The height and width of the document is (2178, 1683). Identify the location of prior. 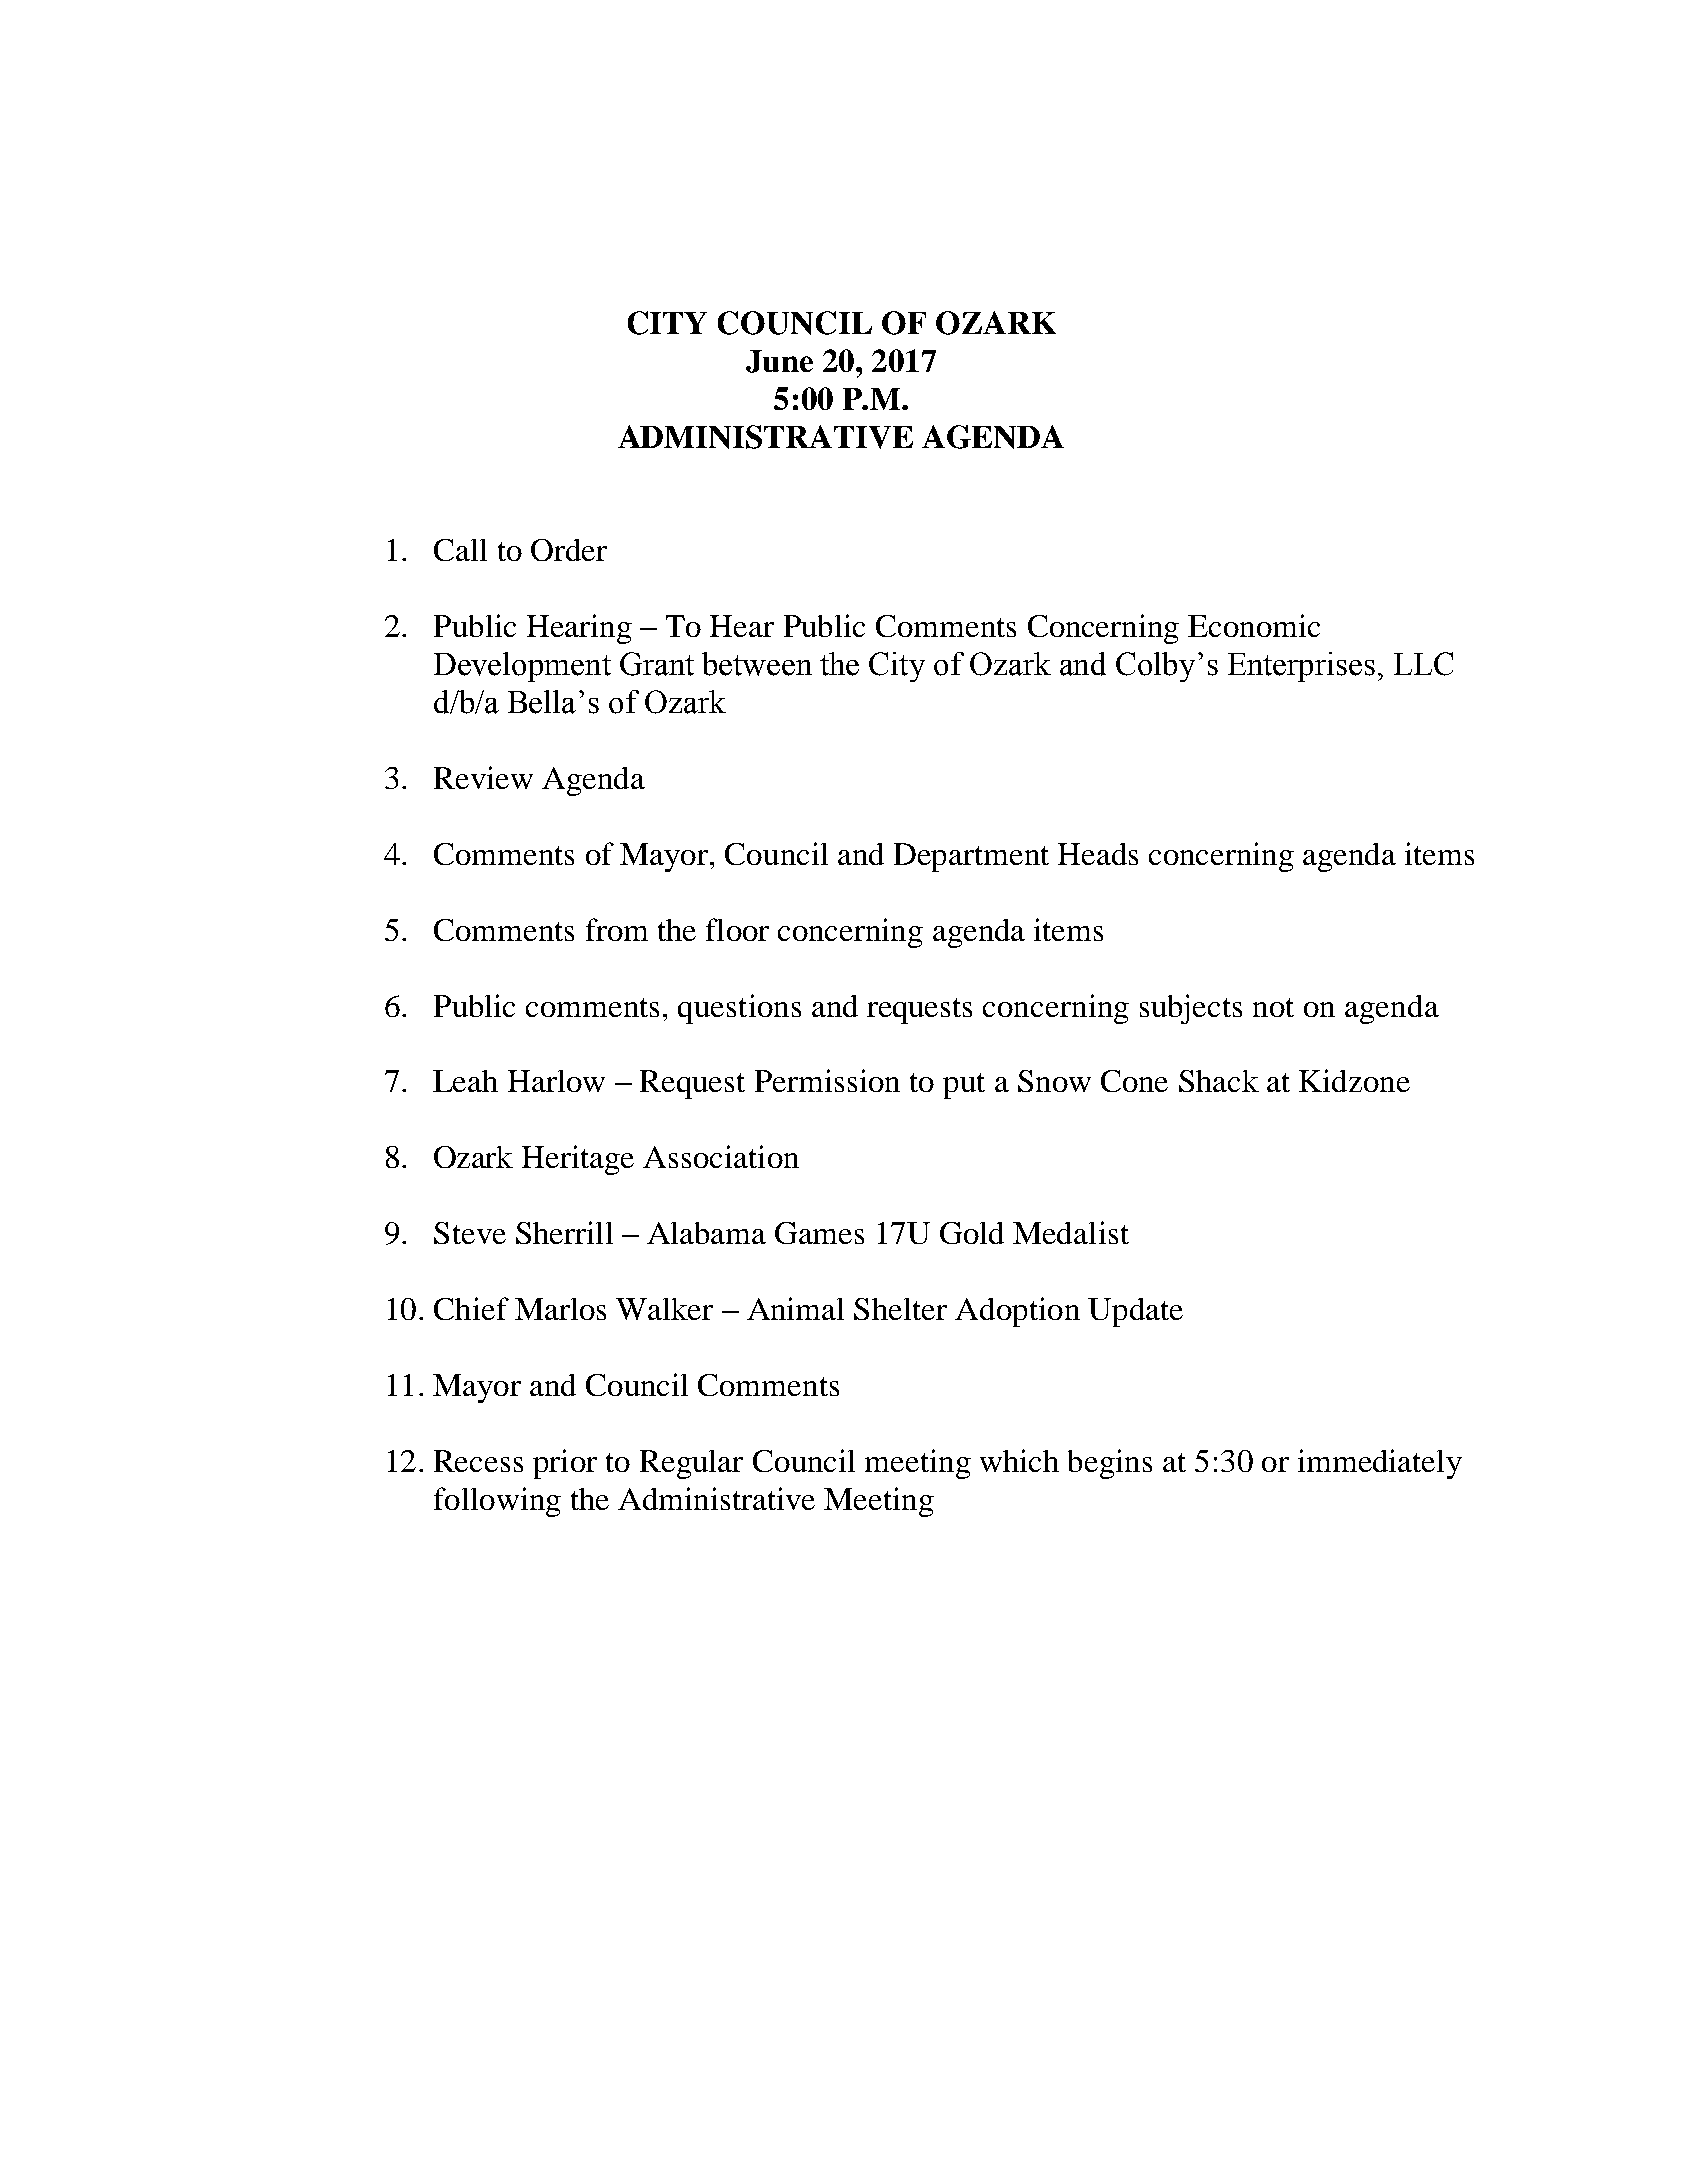
(565, 1464).
